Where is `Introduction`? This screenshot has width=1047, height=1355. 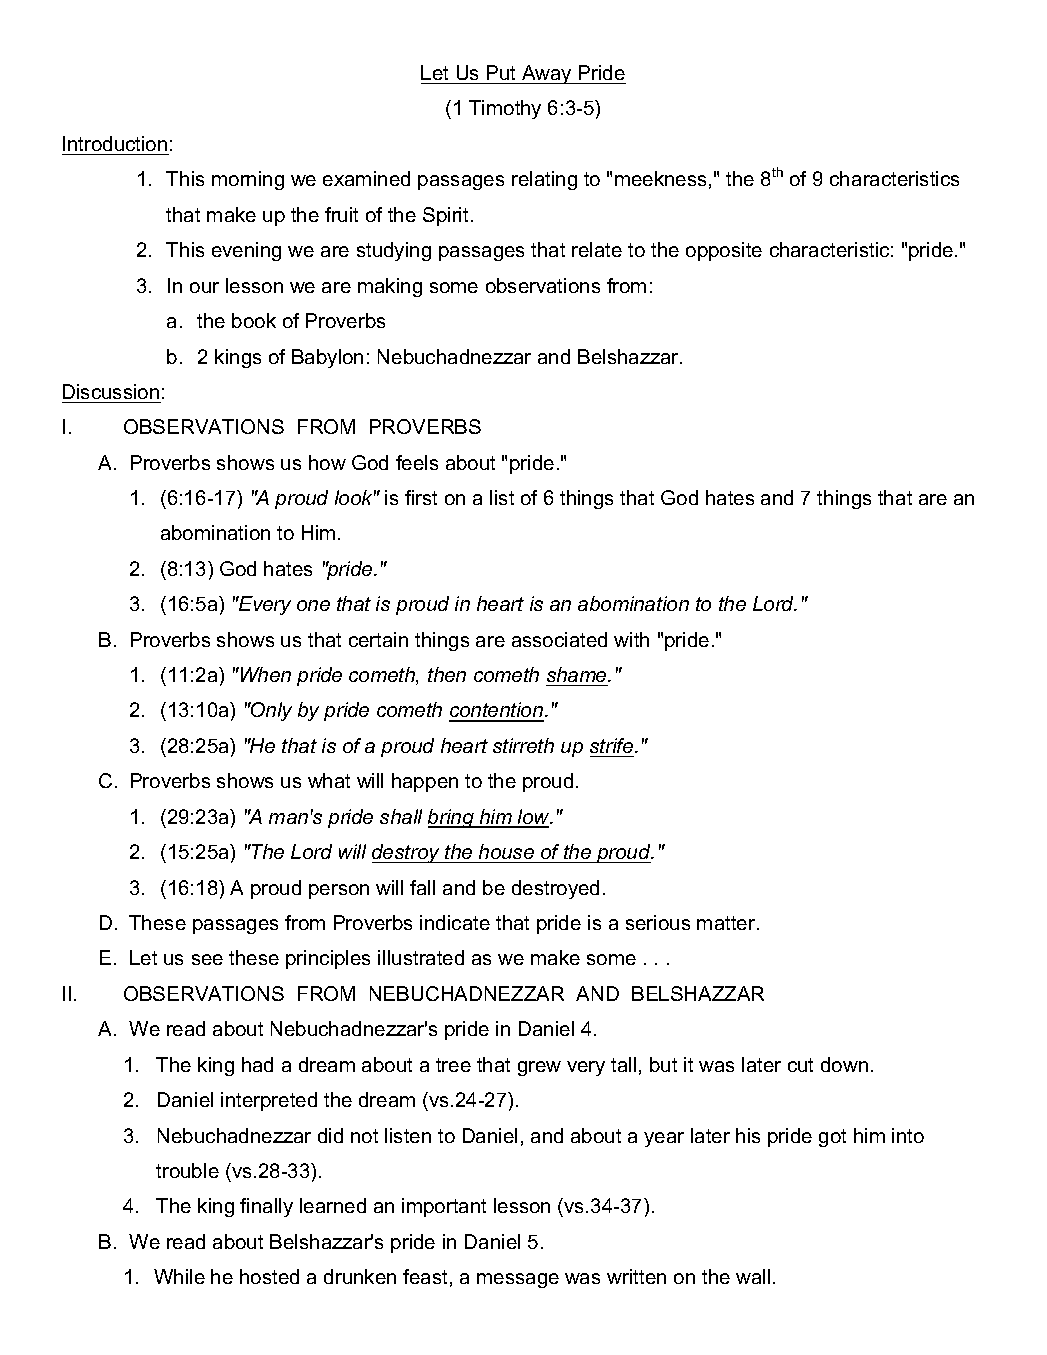
Introduction is located at coordinates (115, 143).
